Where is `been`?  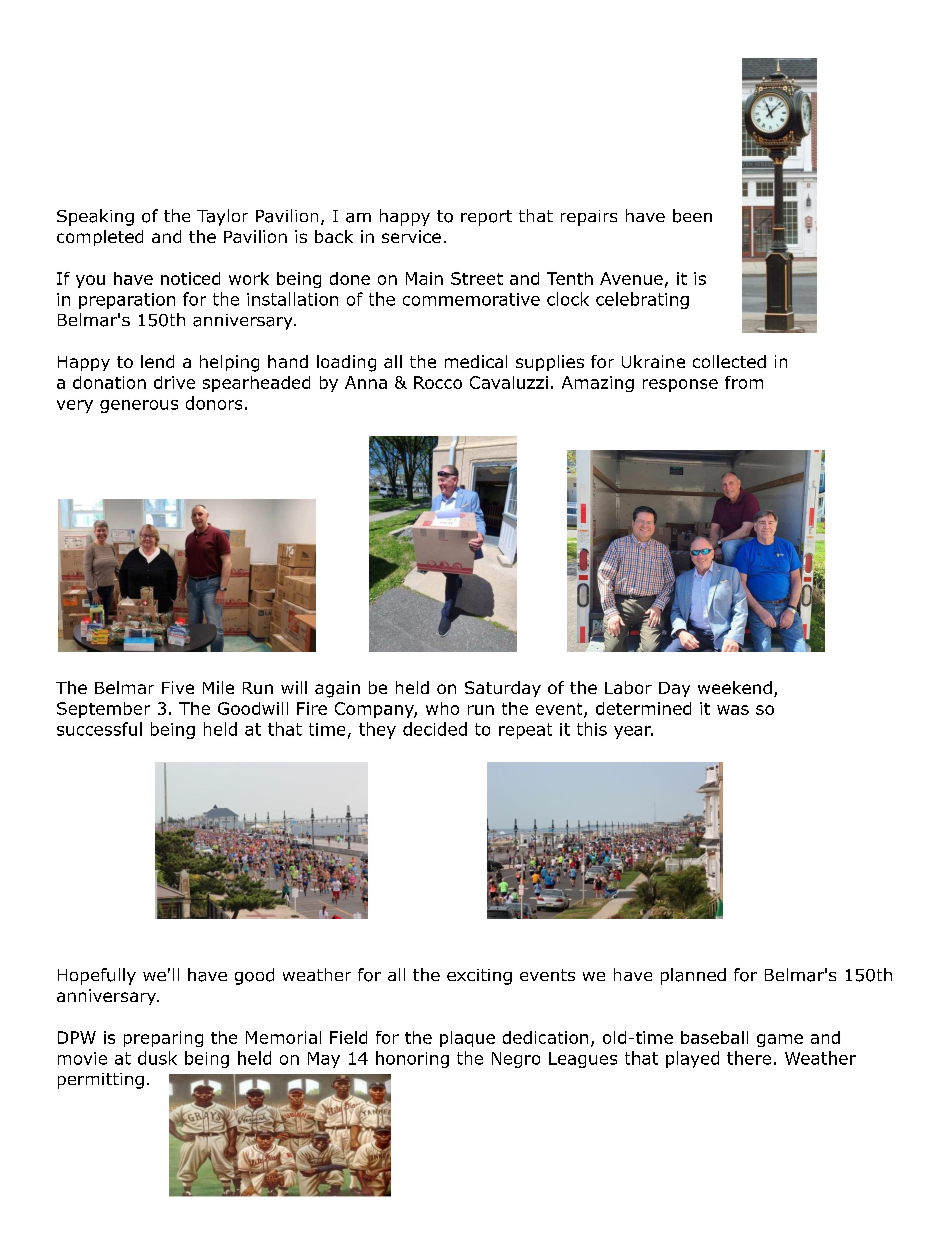
been is located at coordinates (692, 216).
